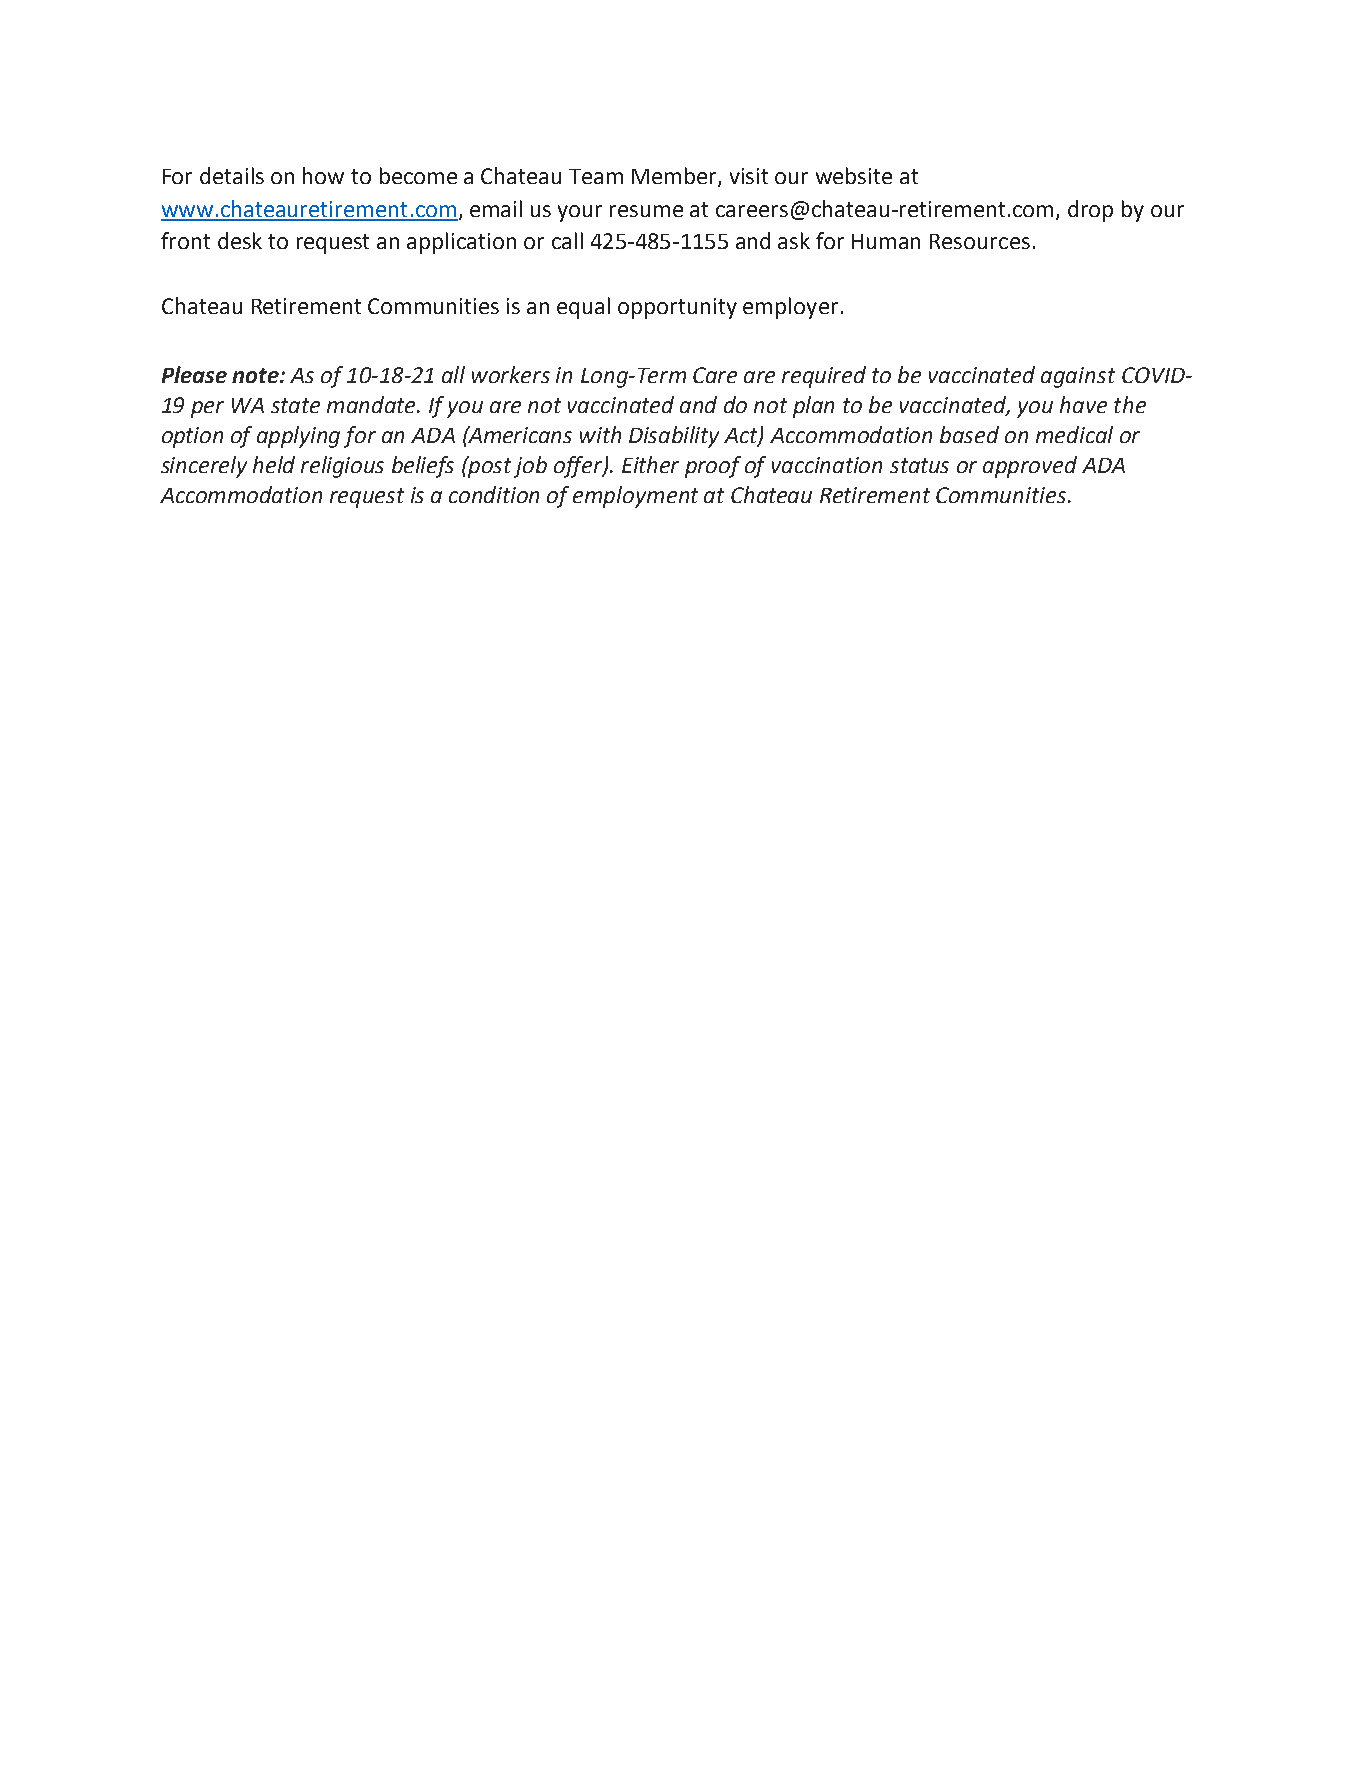  What do you see at coordinates (675, 177) in the document?
I see `Member` at bounding box center [675, 177].
